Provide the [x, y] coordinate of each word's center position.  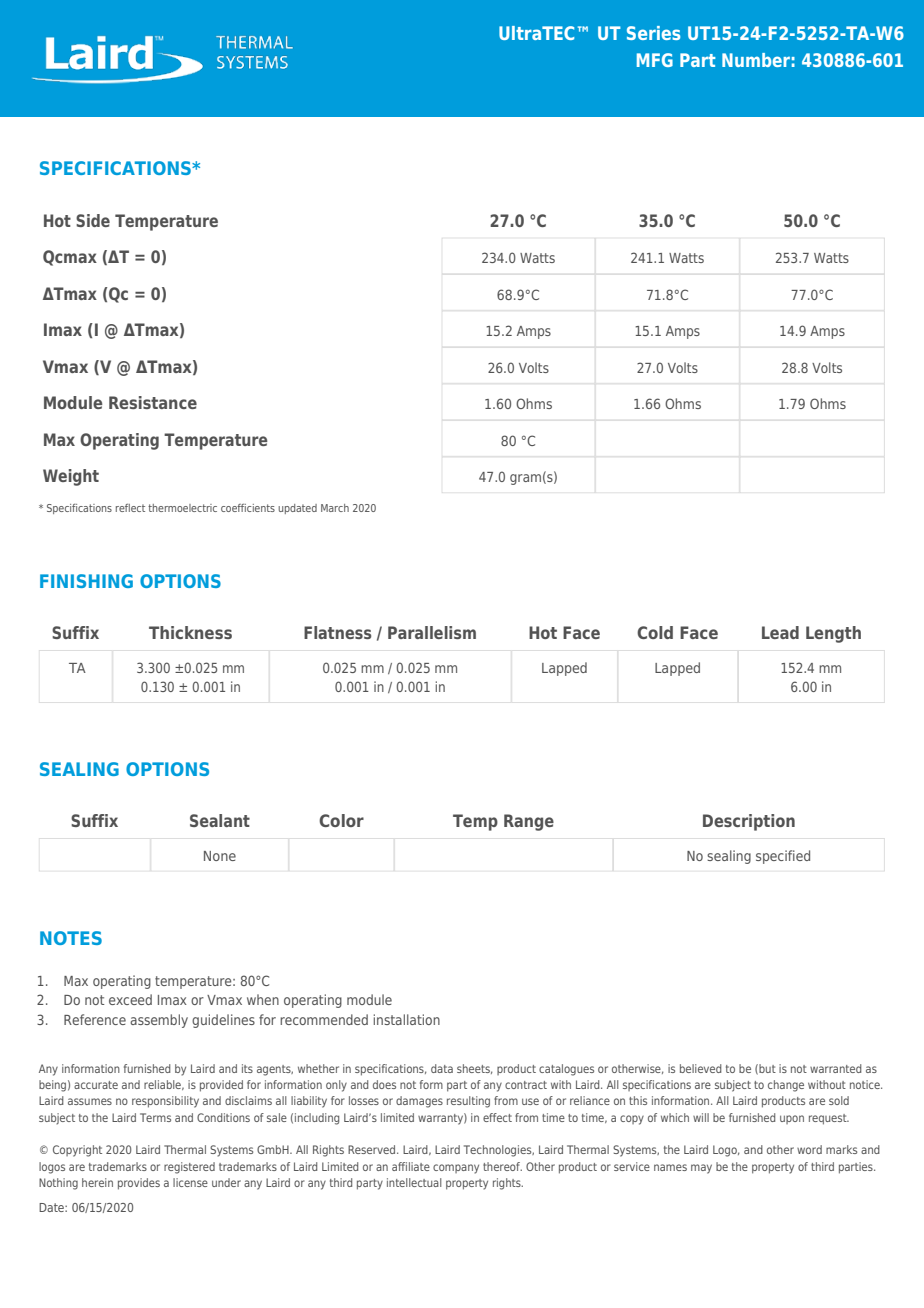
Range [529, 822]
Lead [780, 632]
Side [93, 220]
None [220, 856]
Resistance [153, 402]
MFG [655, 60]
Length [833, 634]
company [456, 1169]
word [809, 1149]
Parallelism [432, 632]
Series [653, 33]
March [335, 508]
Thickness [190, 632]
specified [783, 857]
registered [189, 1168]
